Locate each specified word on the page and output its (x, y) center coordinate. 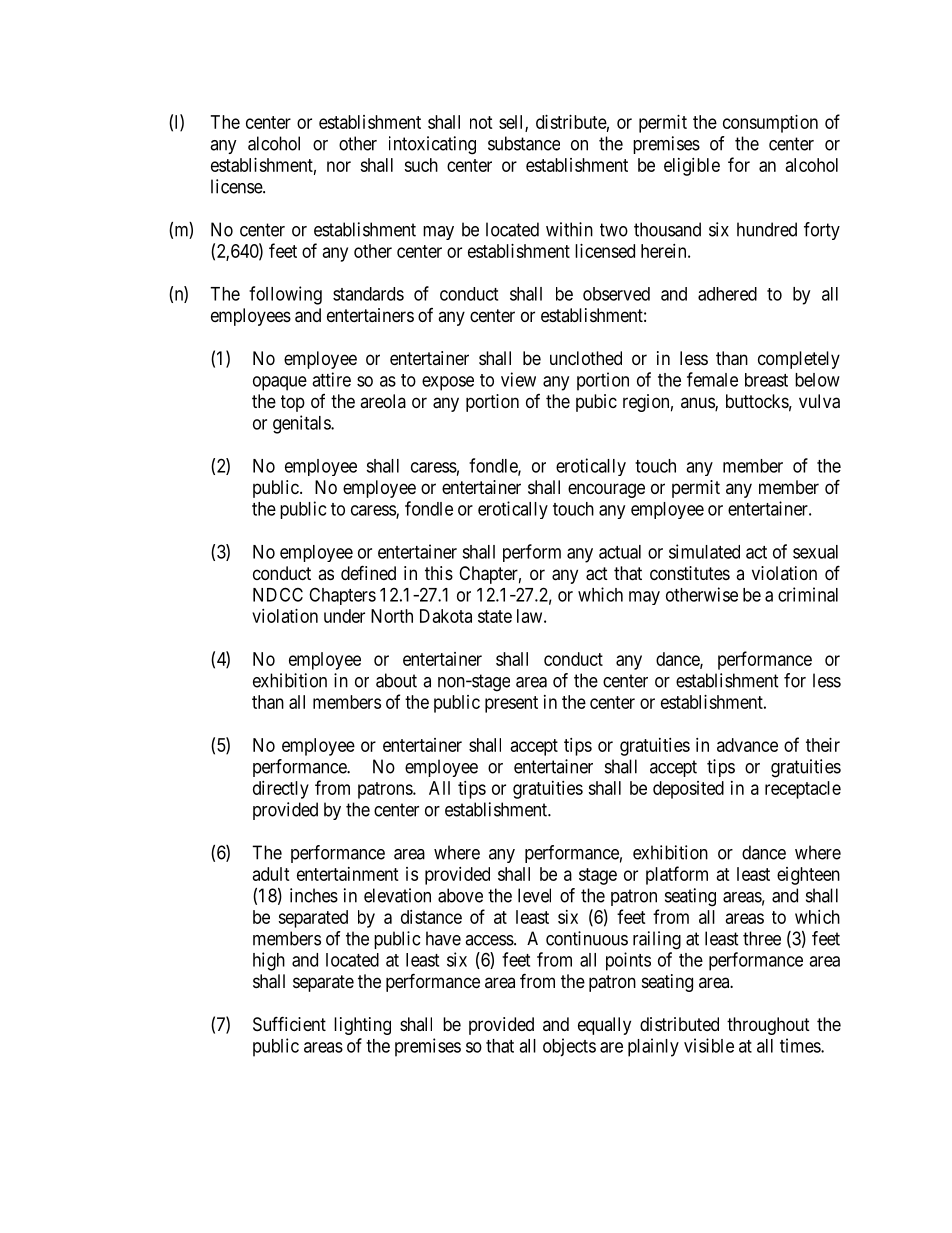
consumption (770, 124)
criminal (808, 594)
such (421, 165)
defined (368, 572)
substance (524, 143)
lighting (362, 1026)
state (495, 616)
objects (569, 1047)
